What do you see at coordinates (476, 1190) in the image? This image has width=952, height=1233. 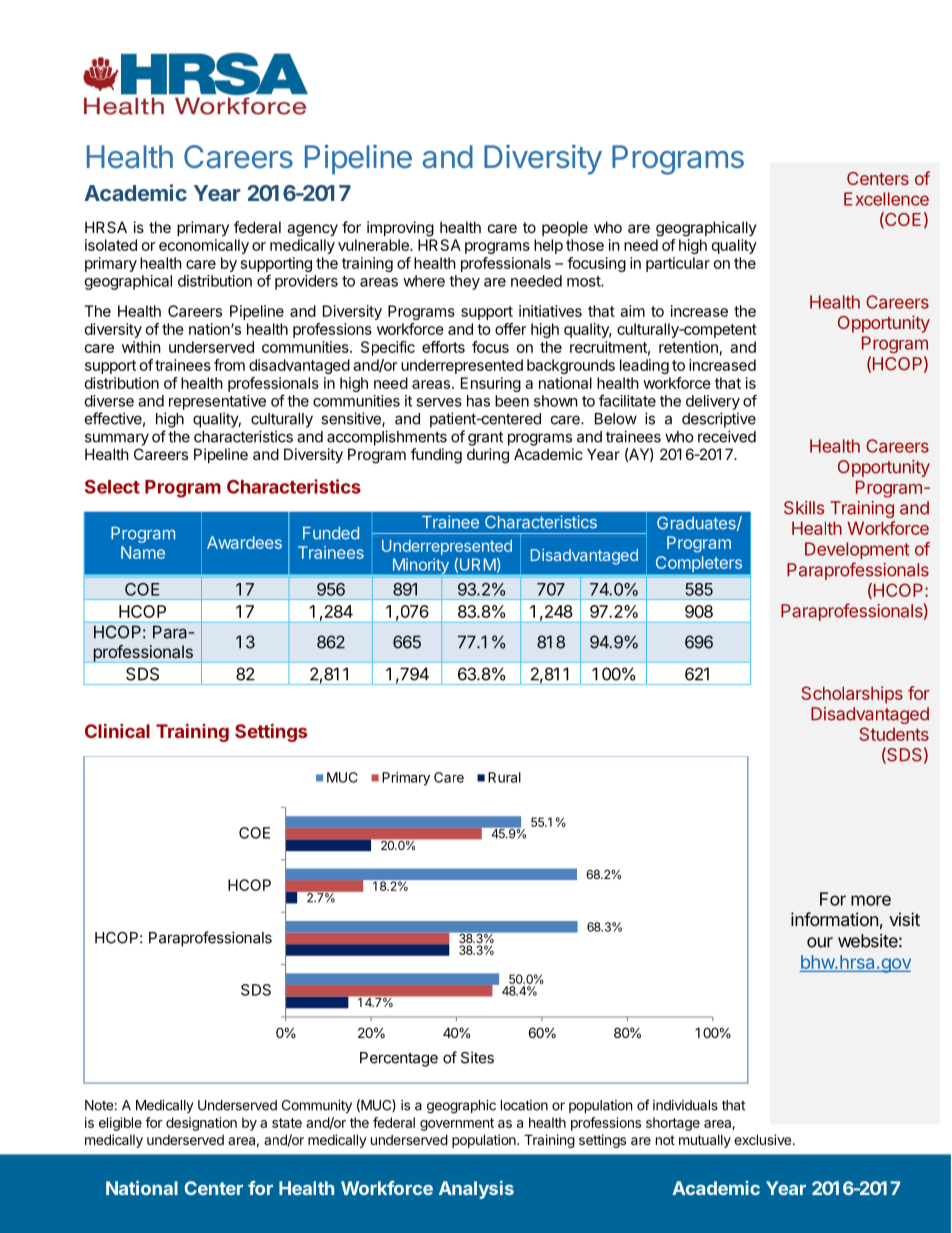 I see `Analysis` at bounding box center [476, 1190].
